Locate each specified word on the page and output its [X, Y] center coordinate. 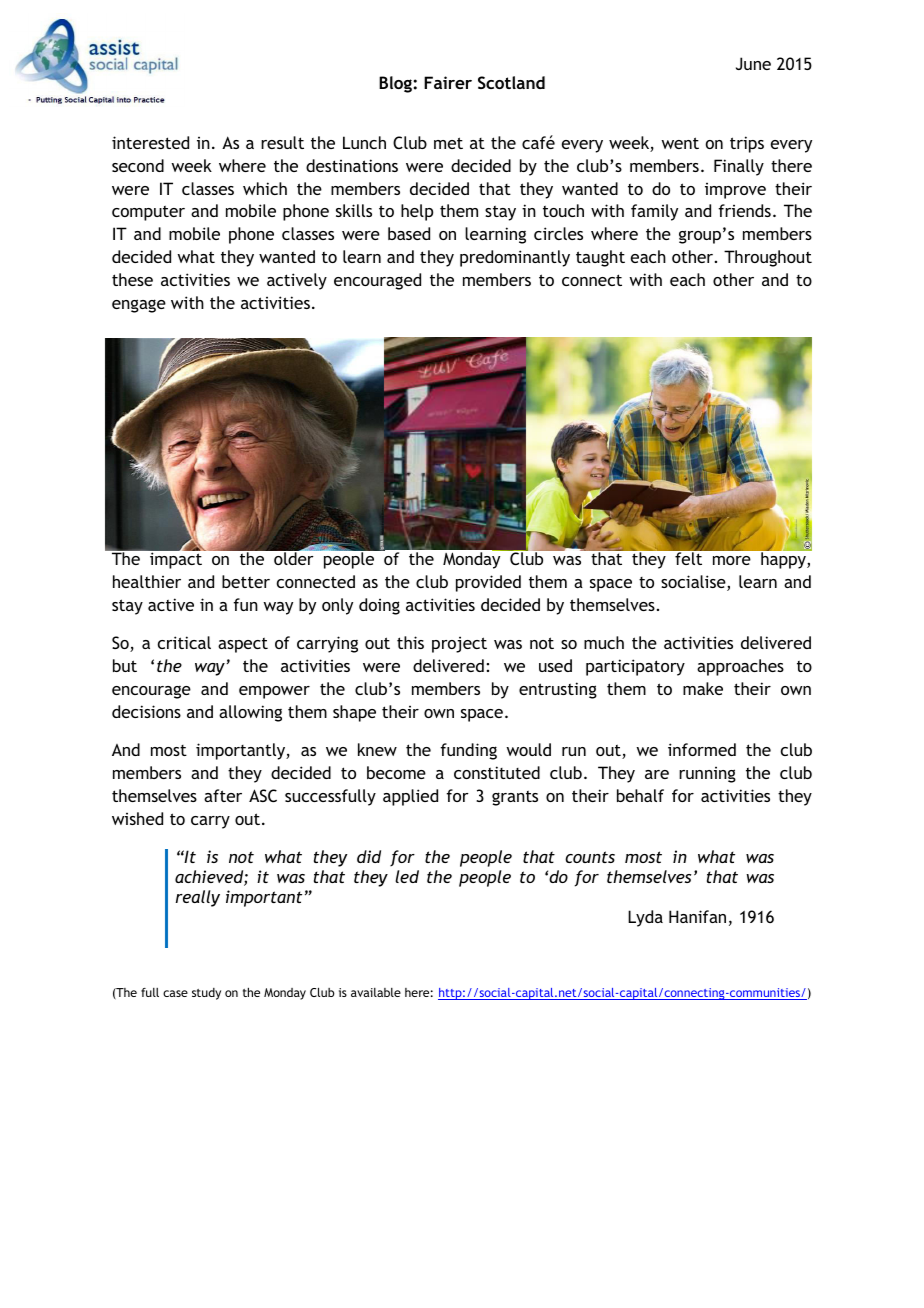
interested [150, 142]
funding [468, 751]
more [732, 560]
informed [702, 749]
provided [488, 583]
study [206, 994]
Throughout [768, 258]
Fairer [448, 82]
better [246, 581]
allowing [250, 713]
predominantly [515, 258]
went [680, 143]
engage [139, 306]
